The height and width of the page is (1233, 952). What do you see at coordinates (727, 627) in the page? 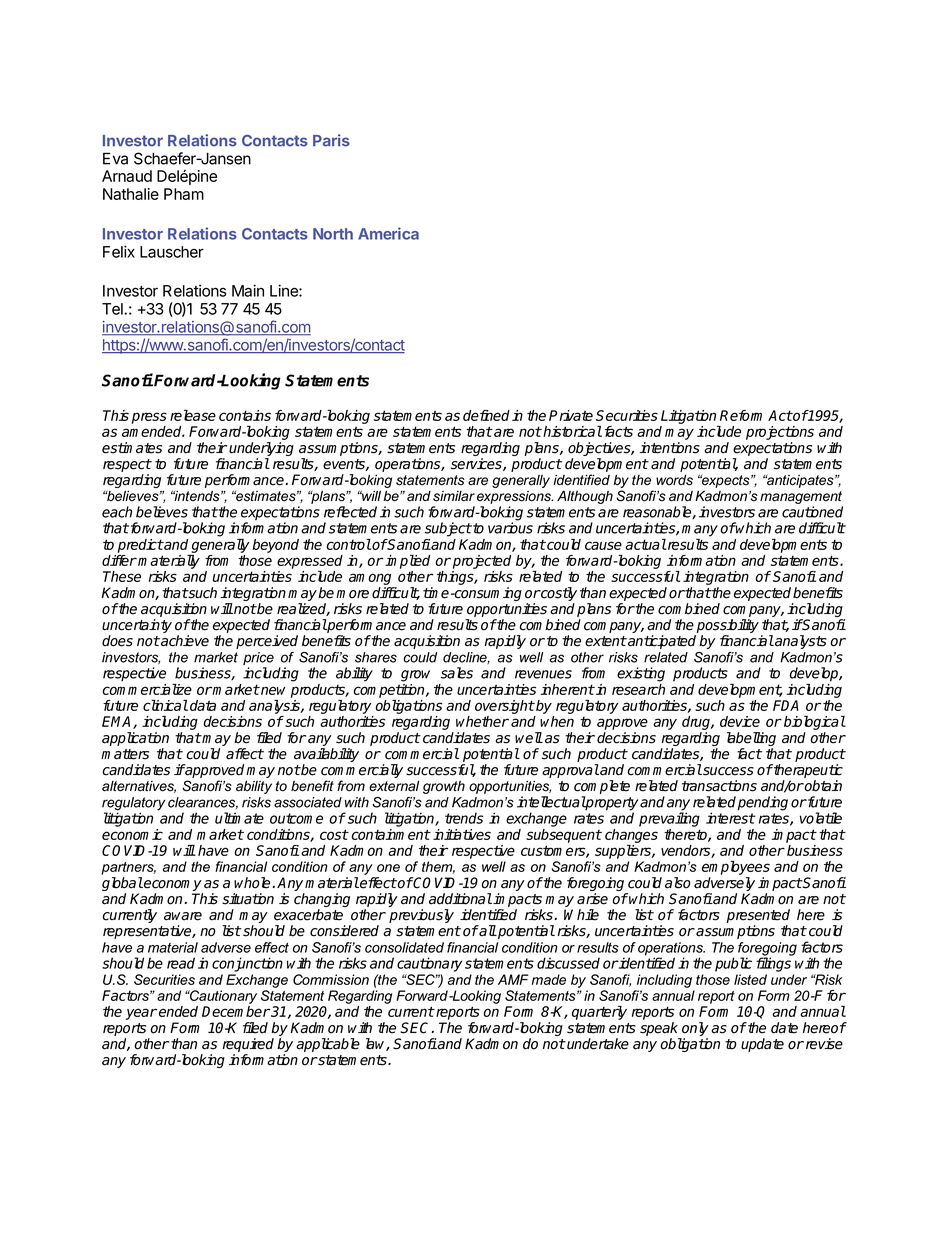
I see `possibility` at bounding box center [727, 627].
